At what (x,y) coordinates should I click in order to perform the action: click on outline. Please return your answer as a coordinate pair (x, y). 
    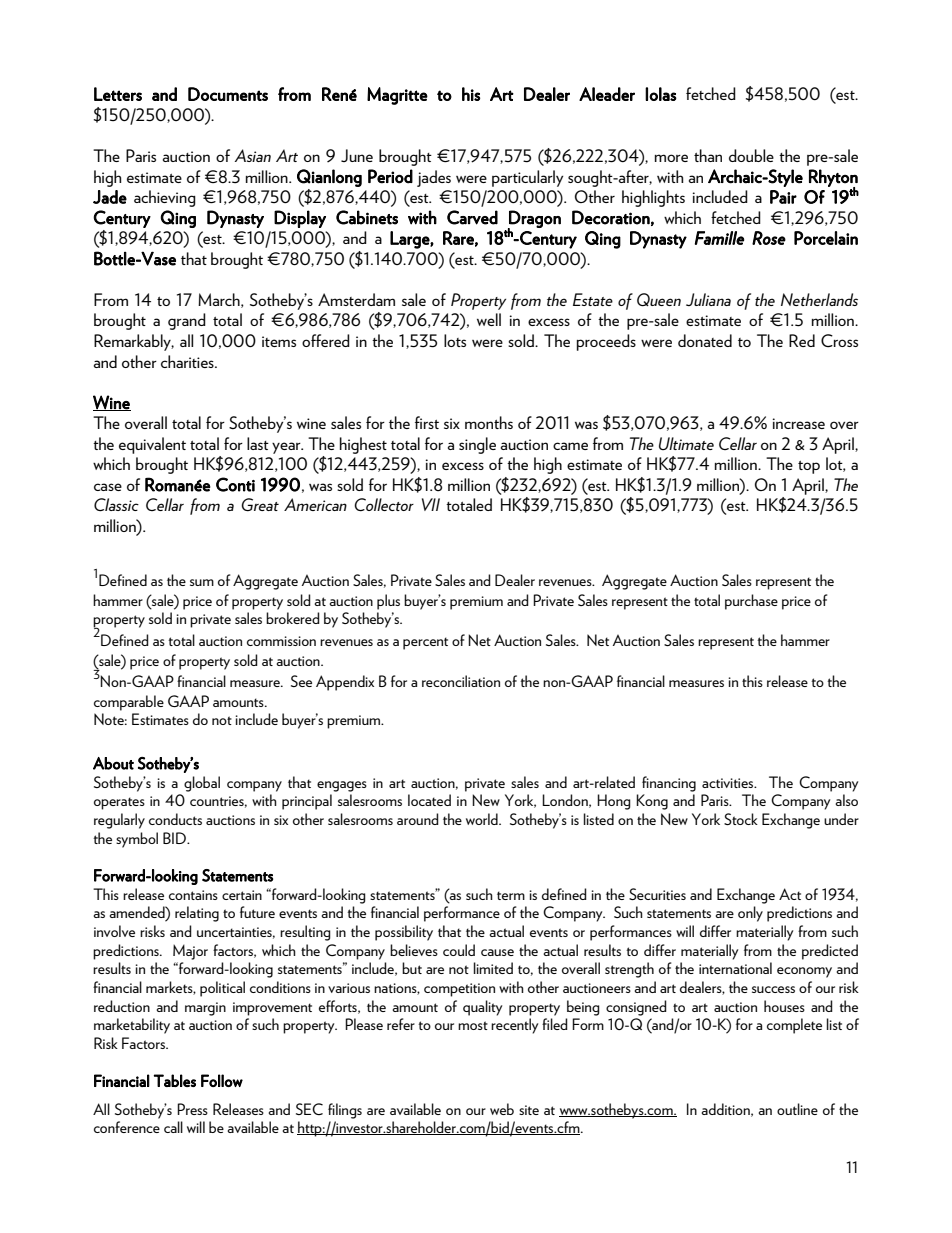
    Looking at the image, I should click on (797, 1109).
